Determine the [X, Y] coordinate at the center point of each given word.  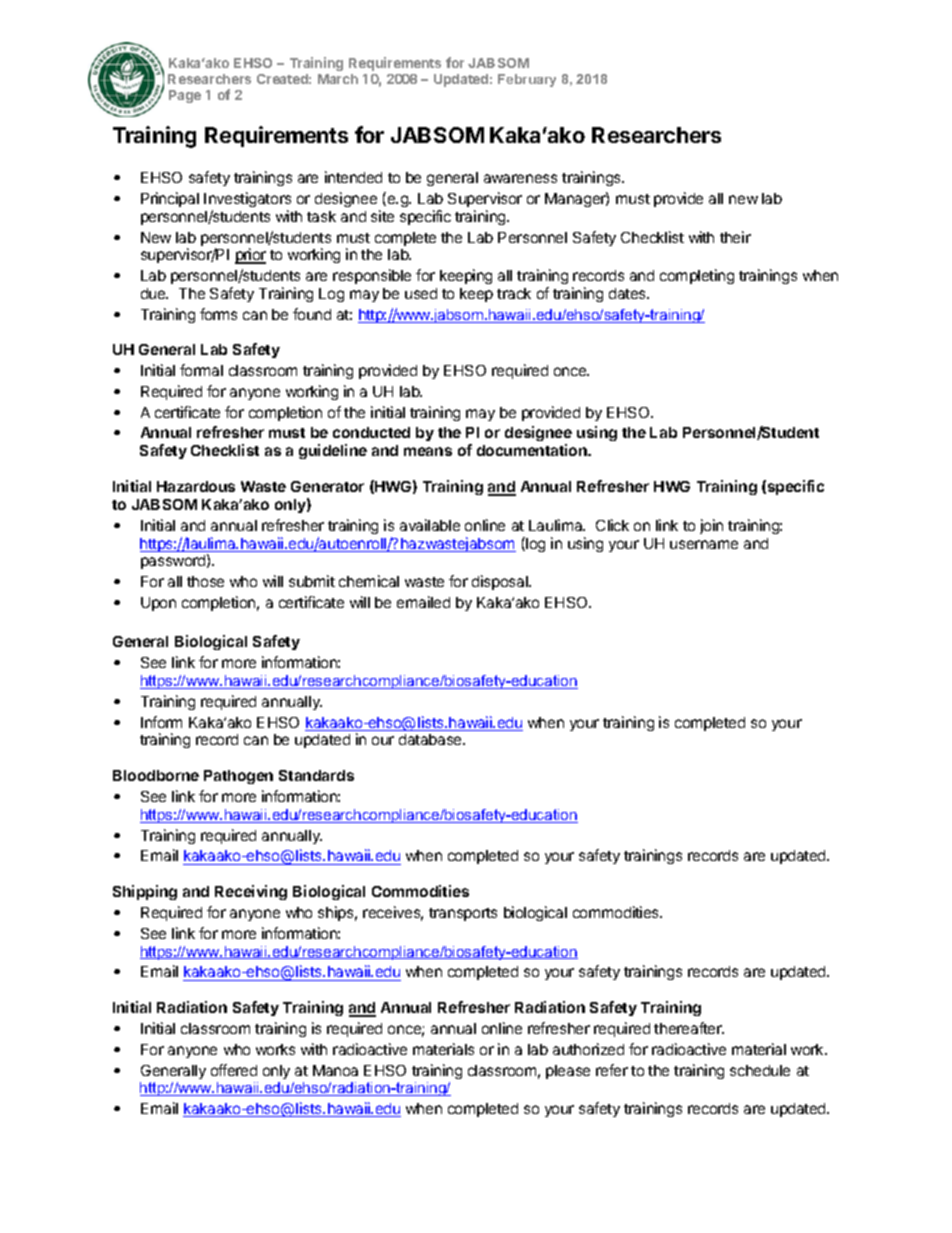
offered [234, 1070]
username [704, 544]
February [527, 80]
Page [185, 96]
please [568, 1072]
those [205, 581]
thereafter [689, 1028]
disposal [501, 582]
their [735, 237]
